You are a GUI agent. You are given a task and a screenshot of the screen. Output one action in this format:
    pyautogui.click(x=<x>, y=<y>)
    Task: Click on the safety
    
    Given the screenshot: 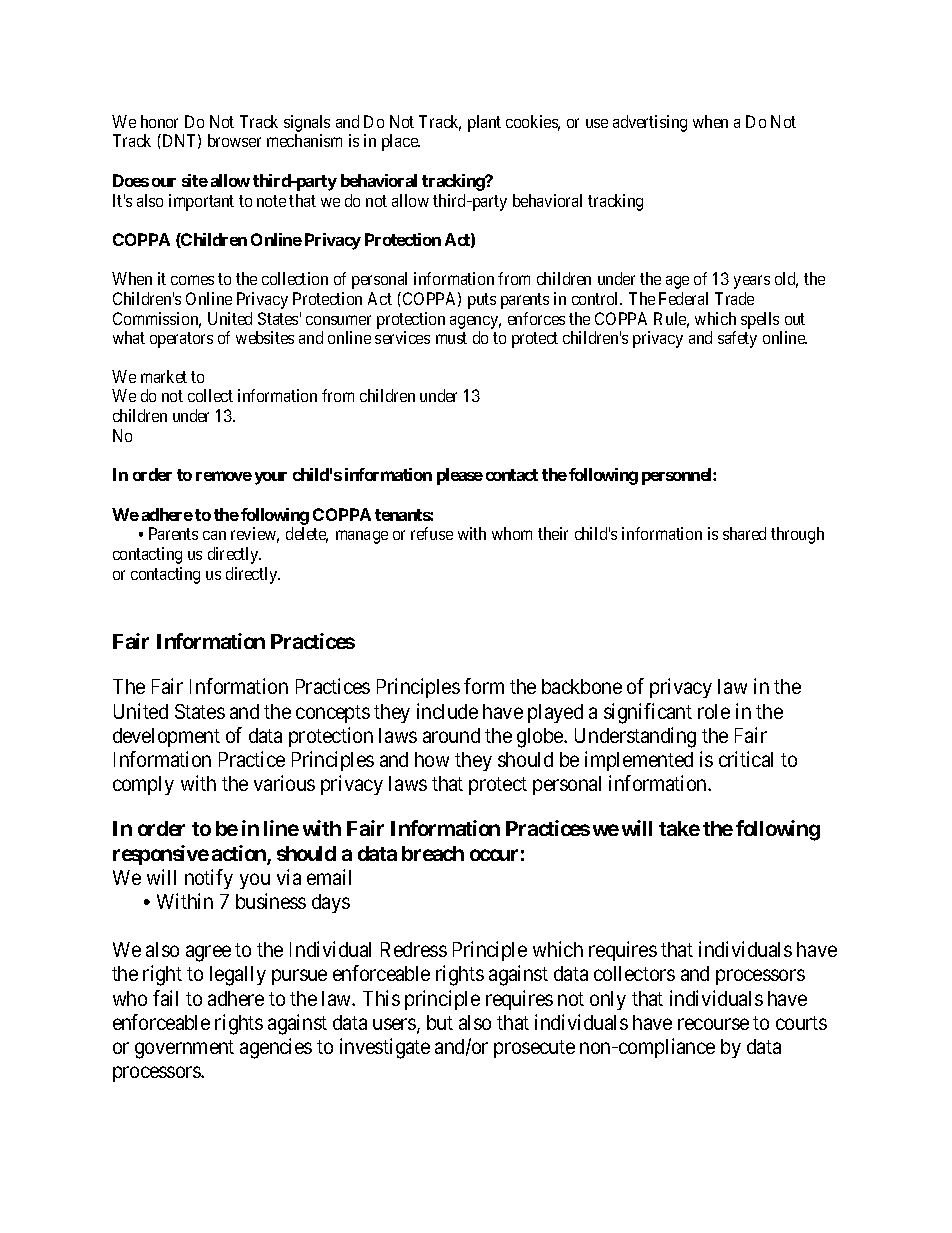 What is the action you would take?
    pyautogui.click(x=737, y=339)
